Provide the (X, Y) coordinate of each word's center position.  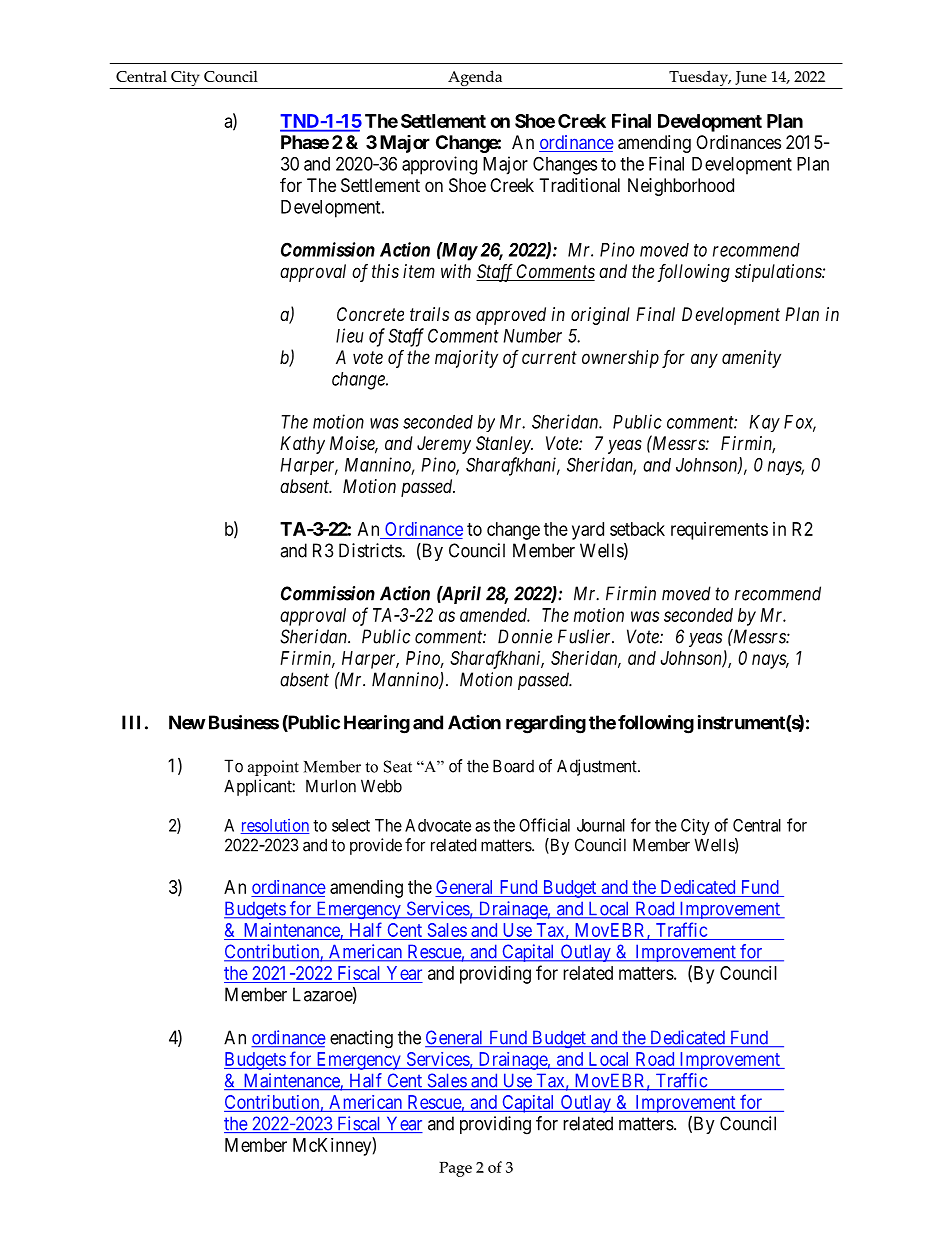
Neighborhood (681, 187)
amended (495, 615)
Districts (371, 550)
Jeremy (444, 445)
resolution (275, 826)
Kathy (302, 445)
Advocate (438, 825)
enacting (361, 1039)
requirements (719, 531)
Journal (601, 825)
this (385, 271)
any (704, 360)
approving (439, 165)
